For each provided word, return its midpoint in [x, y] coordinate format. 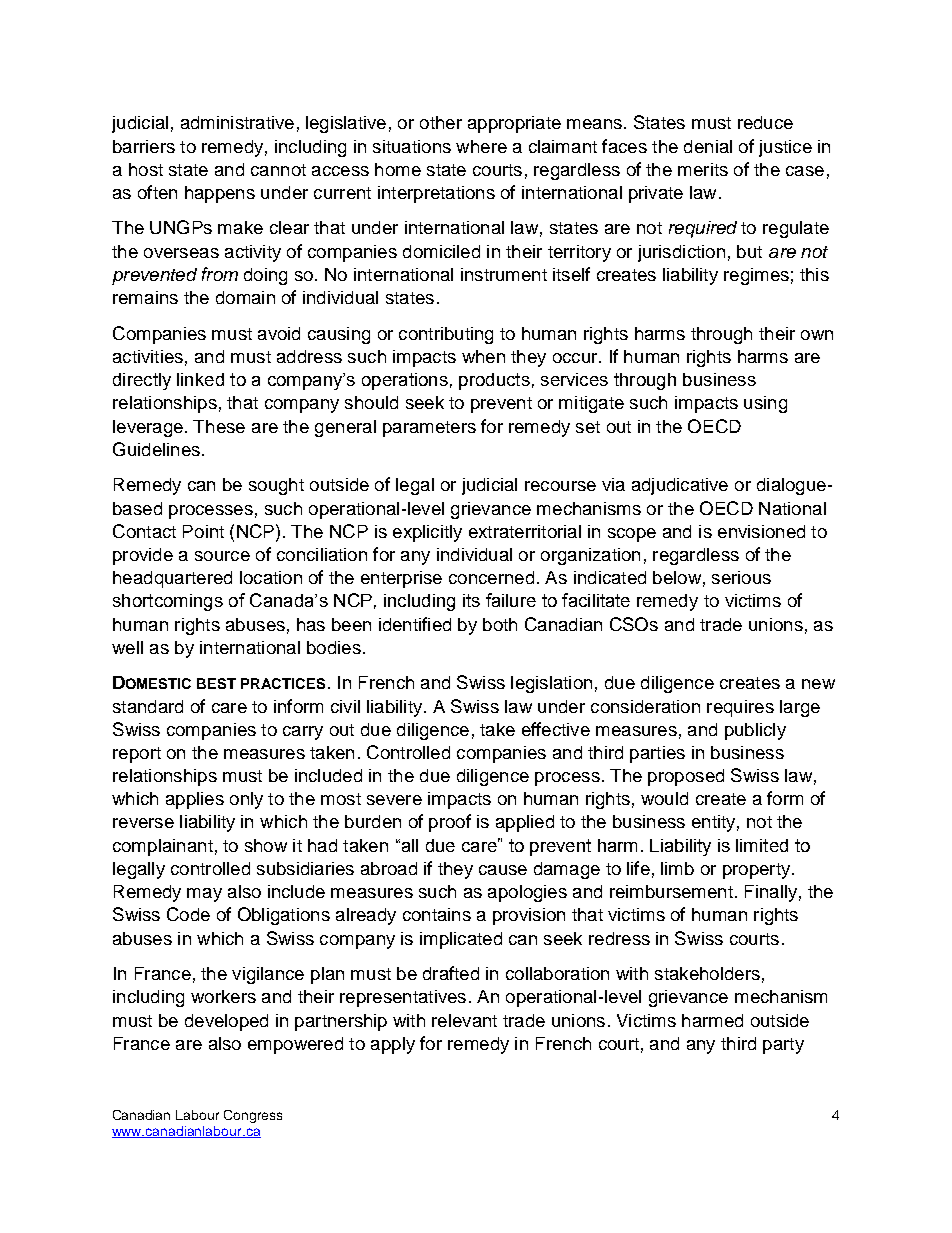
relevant [464, 1020]
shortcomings [168, 602]
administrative [237, 122]
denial [708, 146]
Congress [253, 1116]
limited [762, 845]
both [500, 624]
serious [741, 577]
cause [503, 870]
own [817, 335]
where [481, 146]
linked [200, 379]
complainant [163, 847]
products [494, 381]
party [783, 1046]
